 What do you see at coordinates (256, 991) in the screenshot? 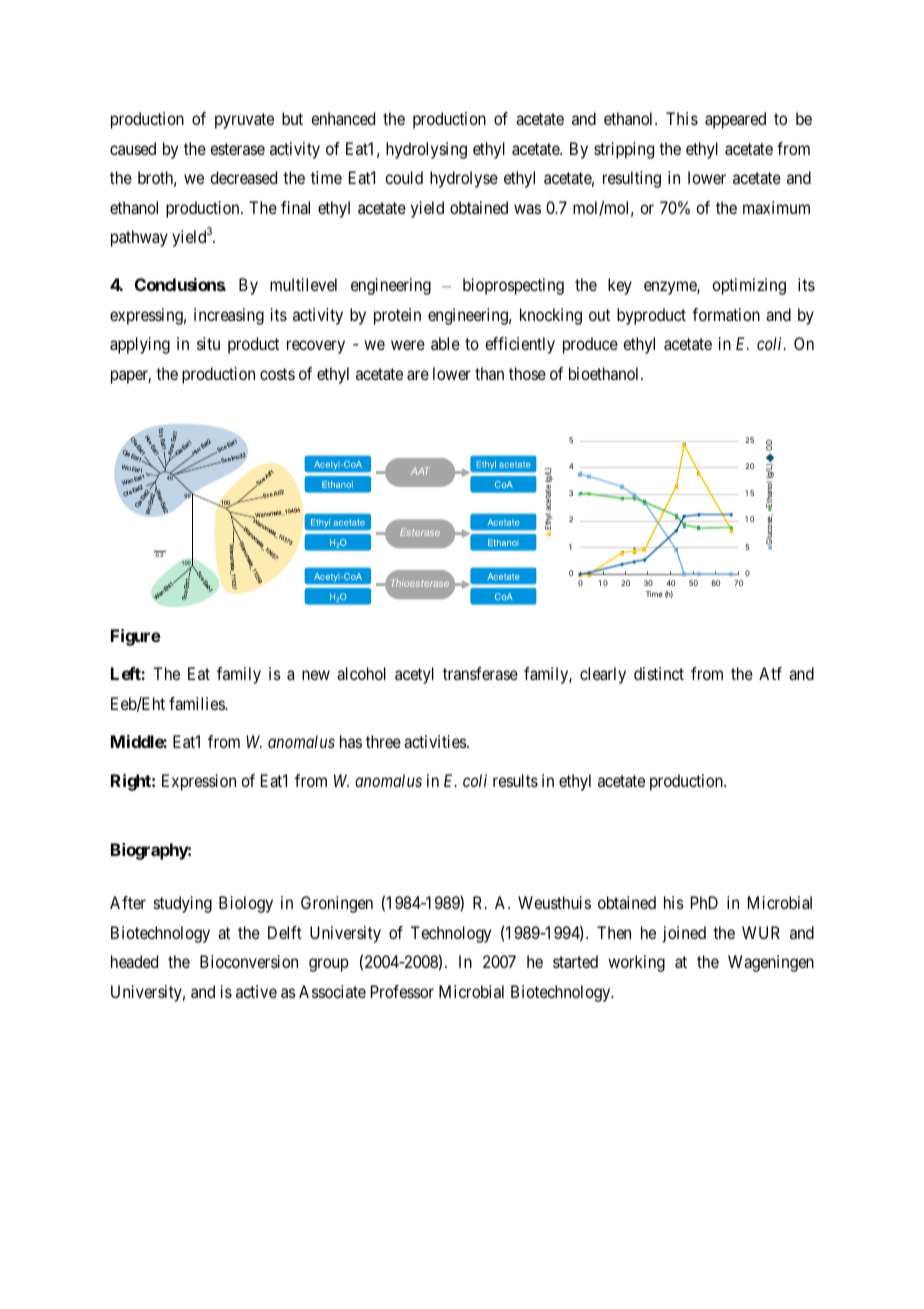
I see `active` at bounding box center [256, 991].
